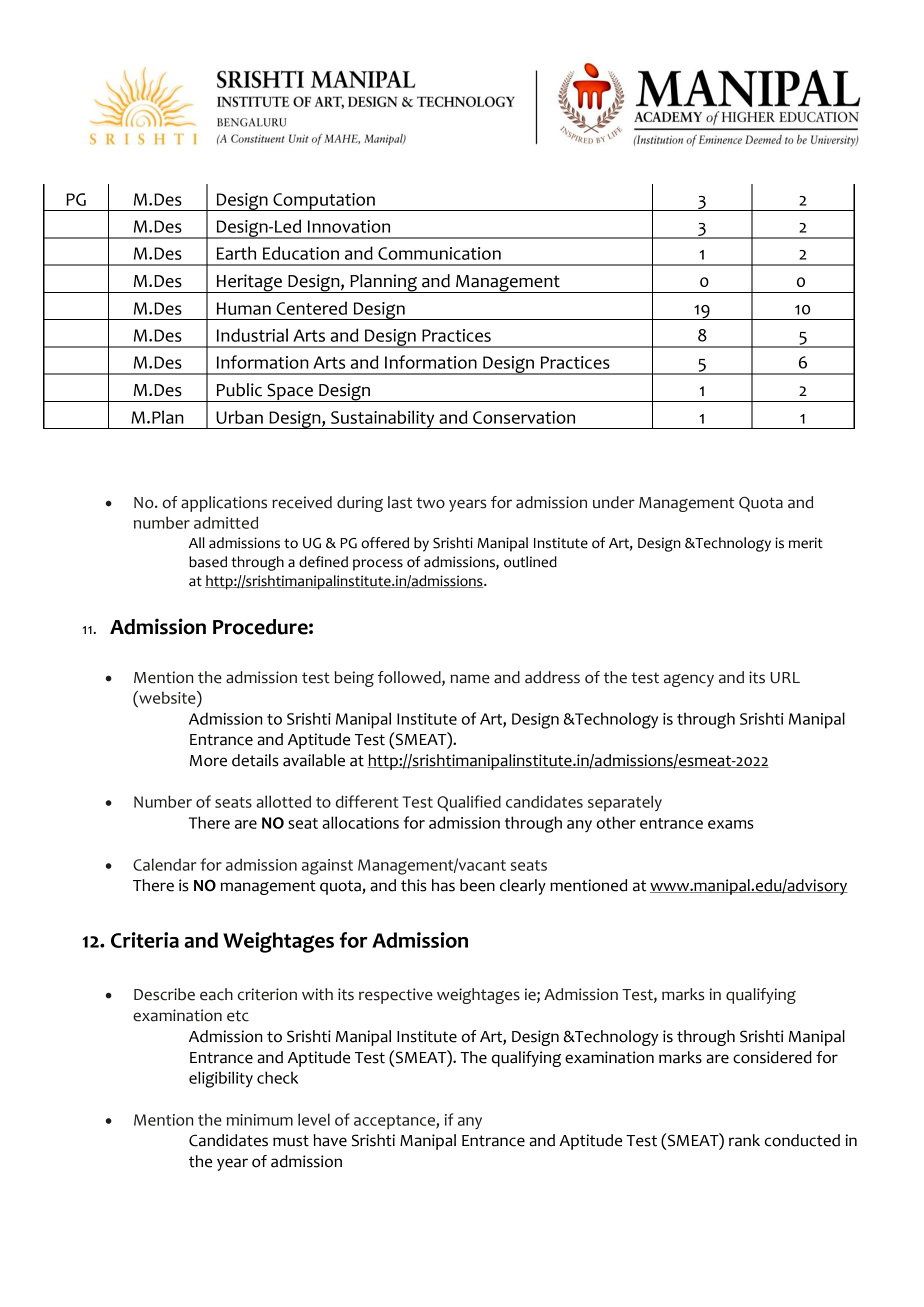 The image size is (924, 1307). Describe the element at coordinates (731, 824) in the page. I see `exams` at that location.
